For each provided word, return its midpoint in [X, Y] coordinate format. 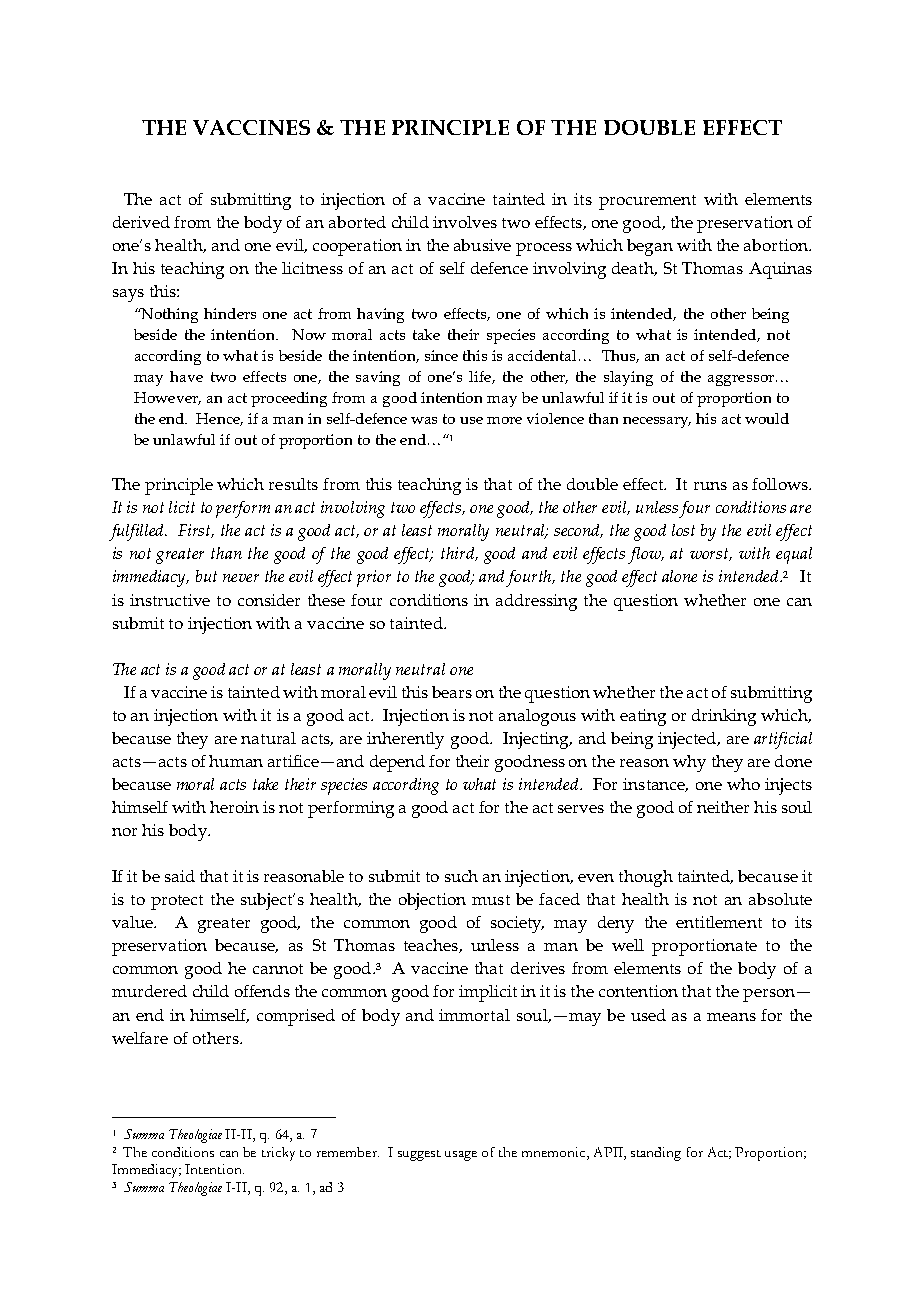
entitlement [719, 922]
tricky [278, 1154]
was [424, 420]
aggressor [741, 380]
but [206, 576]
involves [465, 222]
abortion [777, 245]
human [236, 761]
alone [679, 576]
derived [141, 222]
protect [177, 902]
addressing [536, 602]
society [517, 924]
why [689, 763]
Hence [219, 419]
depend [397, 763]
